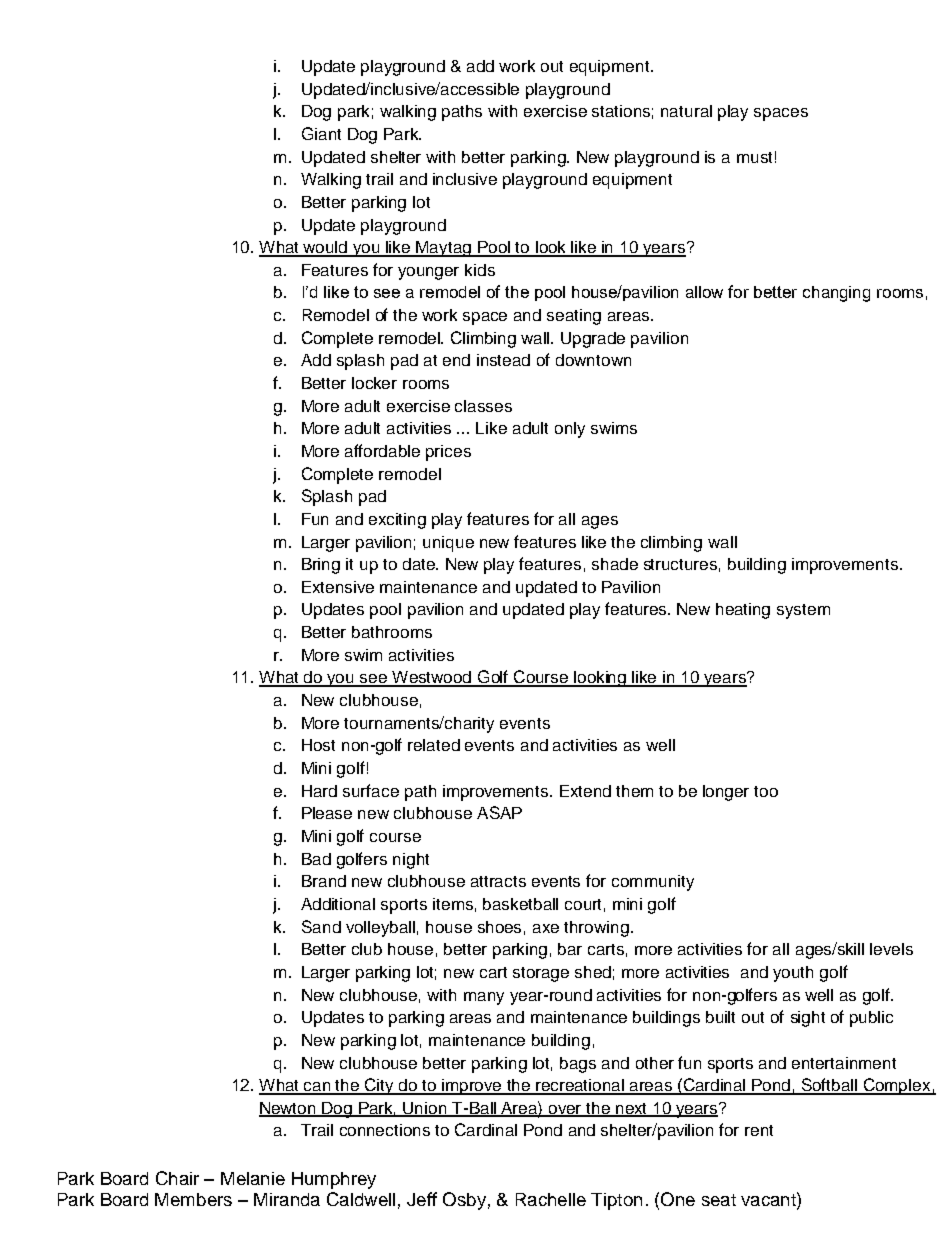  What do you see at coordinates (759, 1130) in the screenshot?
I see `rent` at bounding box center [759, 1130].
